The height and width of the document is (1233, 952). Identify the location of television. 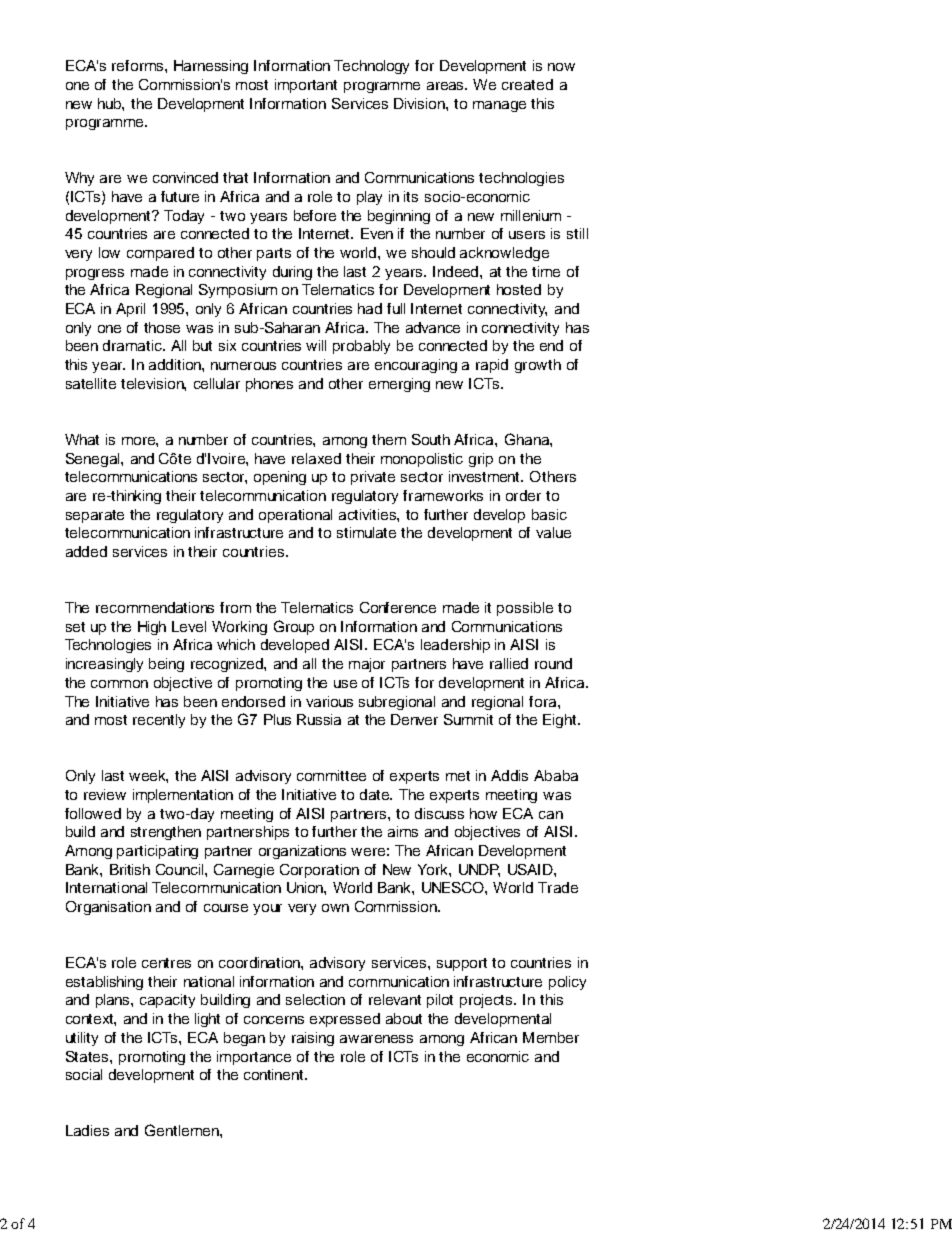
(153, 384).
